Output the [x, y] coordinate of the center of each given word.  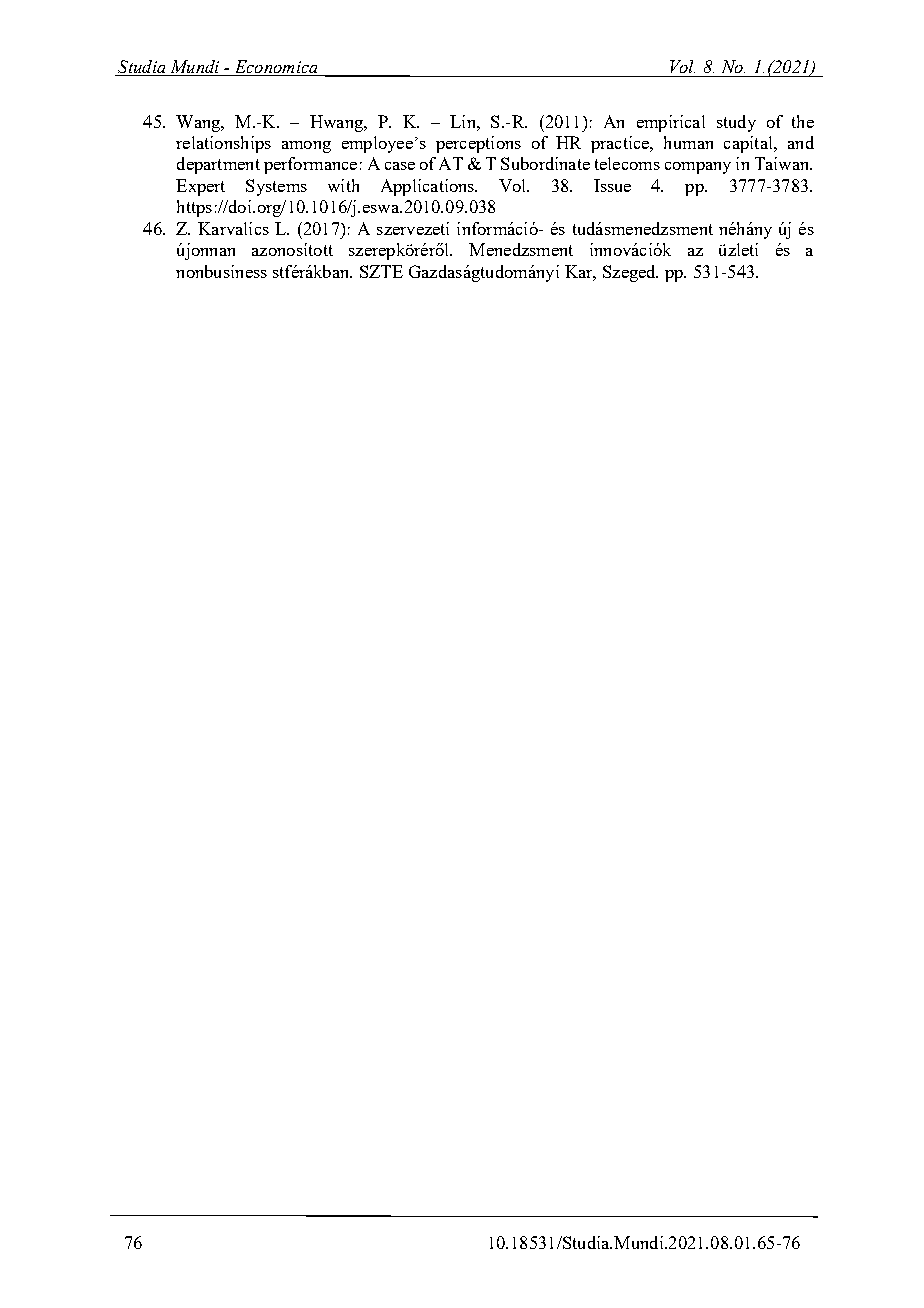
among [306, 147]
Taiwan [783, 163]
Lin [464, 121]
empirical [671, 123]
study [736, 123]
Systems [276, 187]
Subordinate [545, 163]
